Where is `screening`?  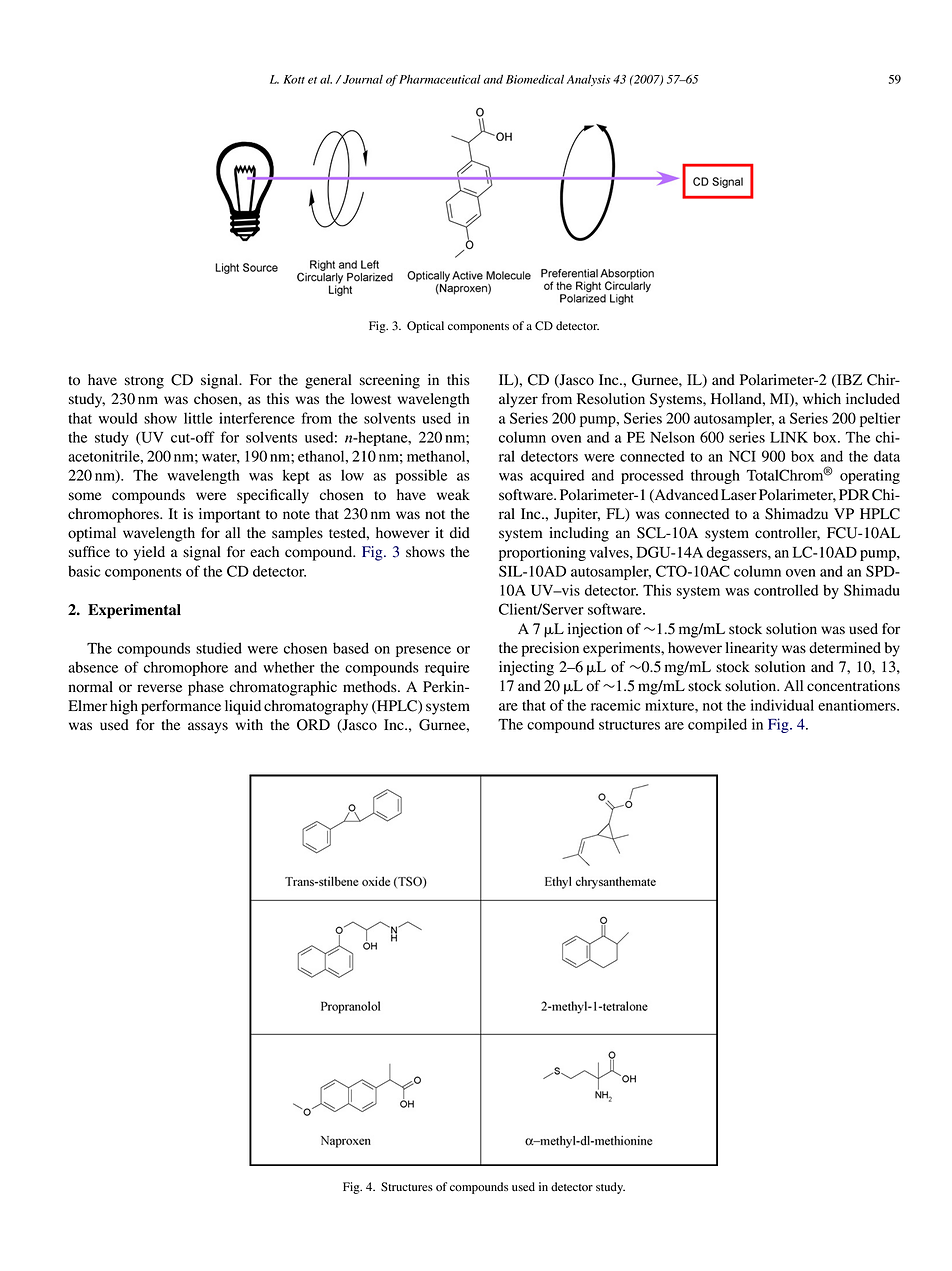
screening is located at coordinates (390, 381).
